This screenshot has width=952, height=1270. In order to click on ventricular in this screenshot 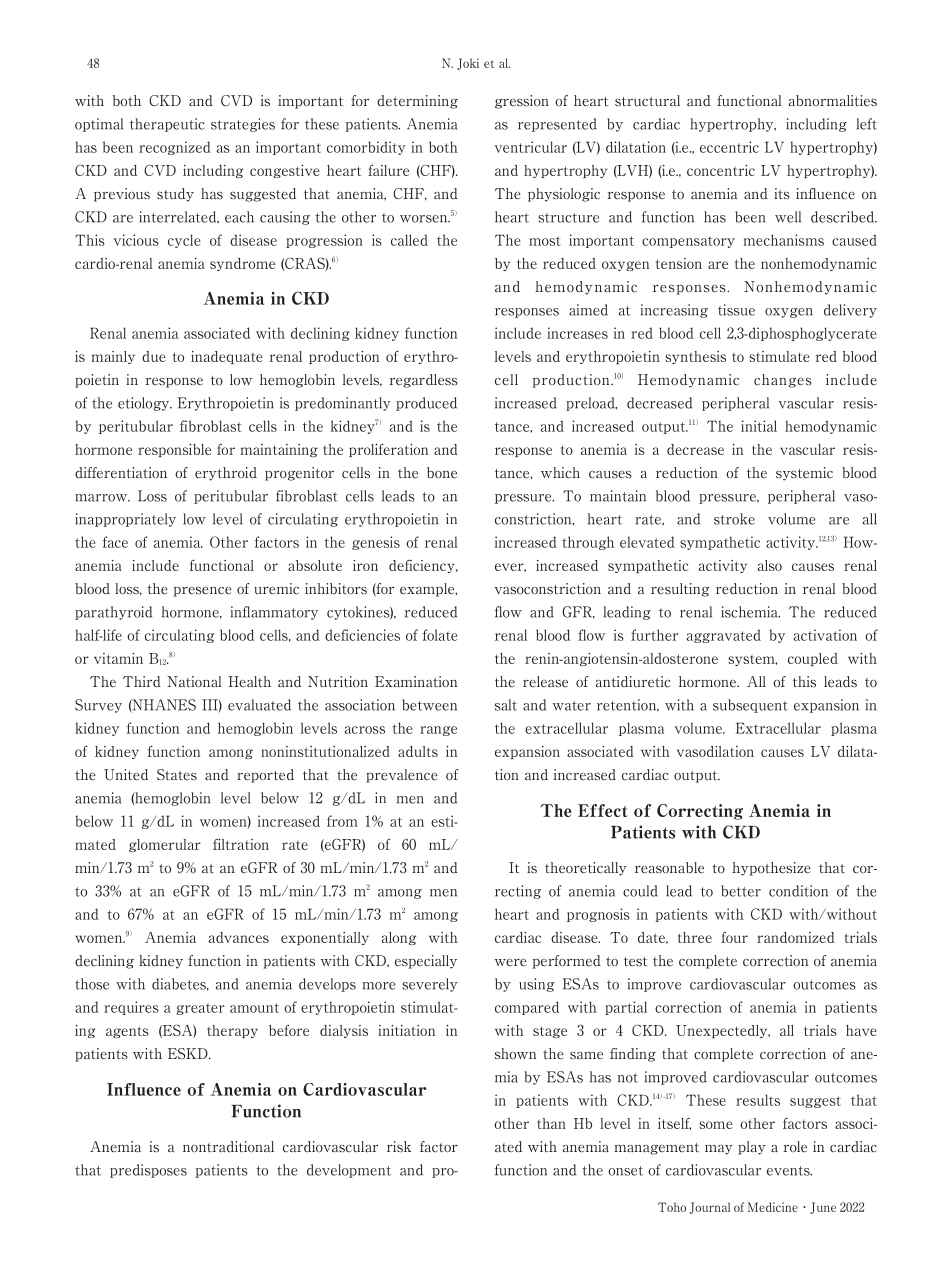, I will do `click(531, 147)`.
